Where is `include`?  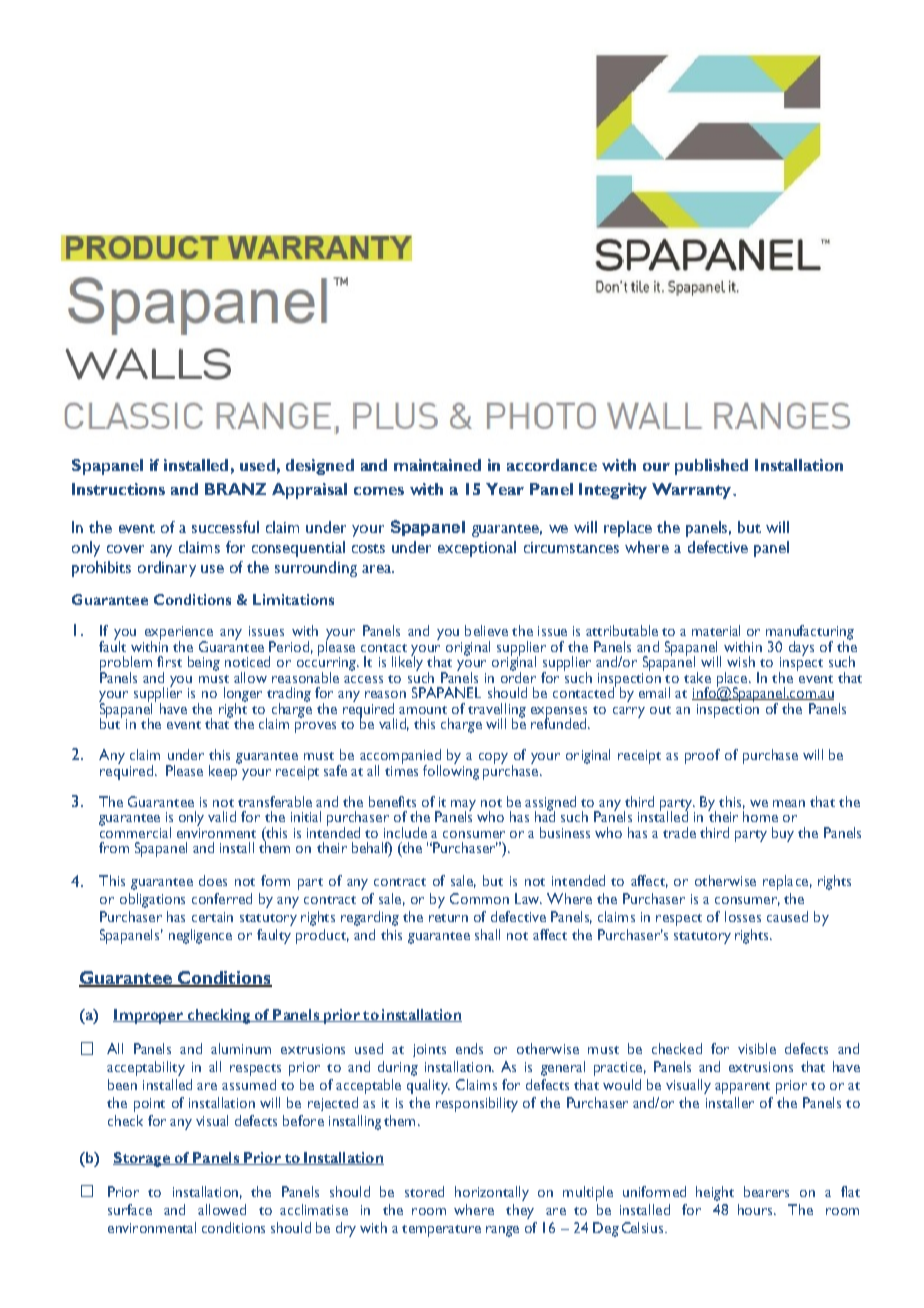
include is located at coordinates (405, 832).
